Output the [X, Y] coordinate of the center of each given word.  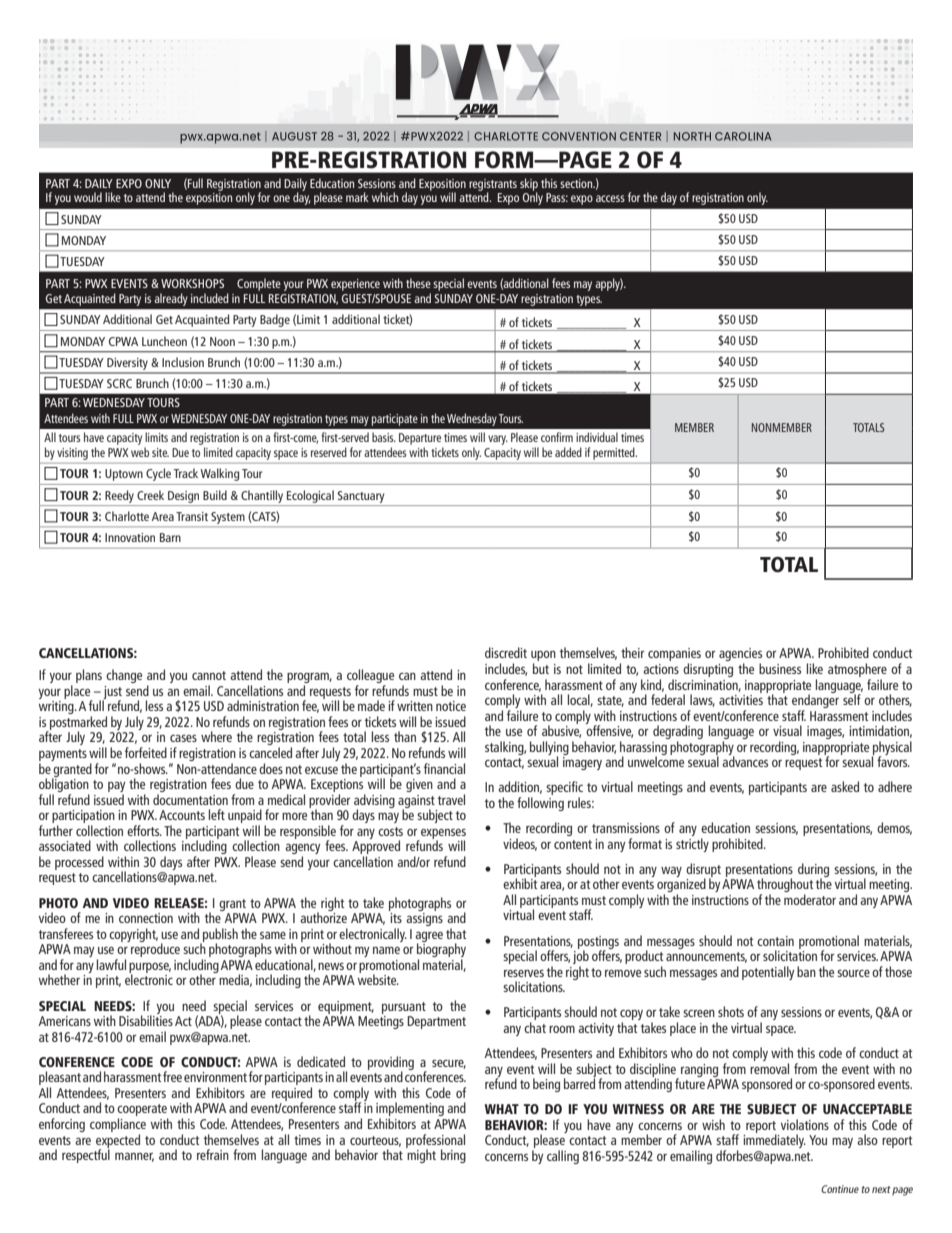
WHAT [501, 1109]
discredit [506, 652]
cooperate [142, 1111]
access [610, 198]
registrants [493, 186]
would [88, 197]
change [124, 676]
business [780, 668]
